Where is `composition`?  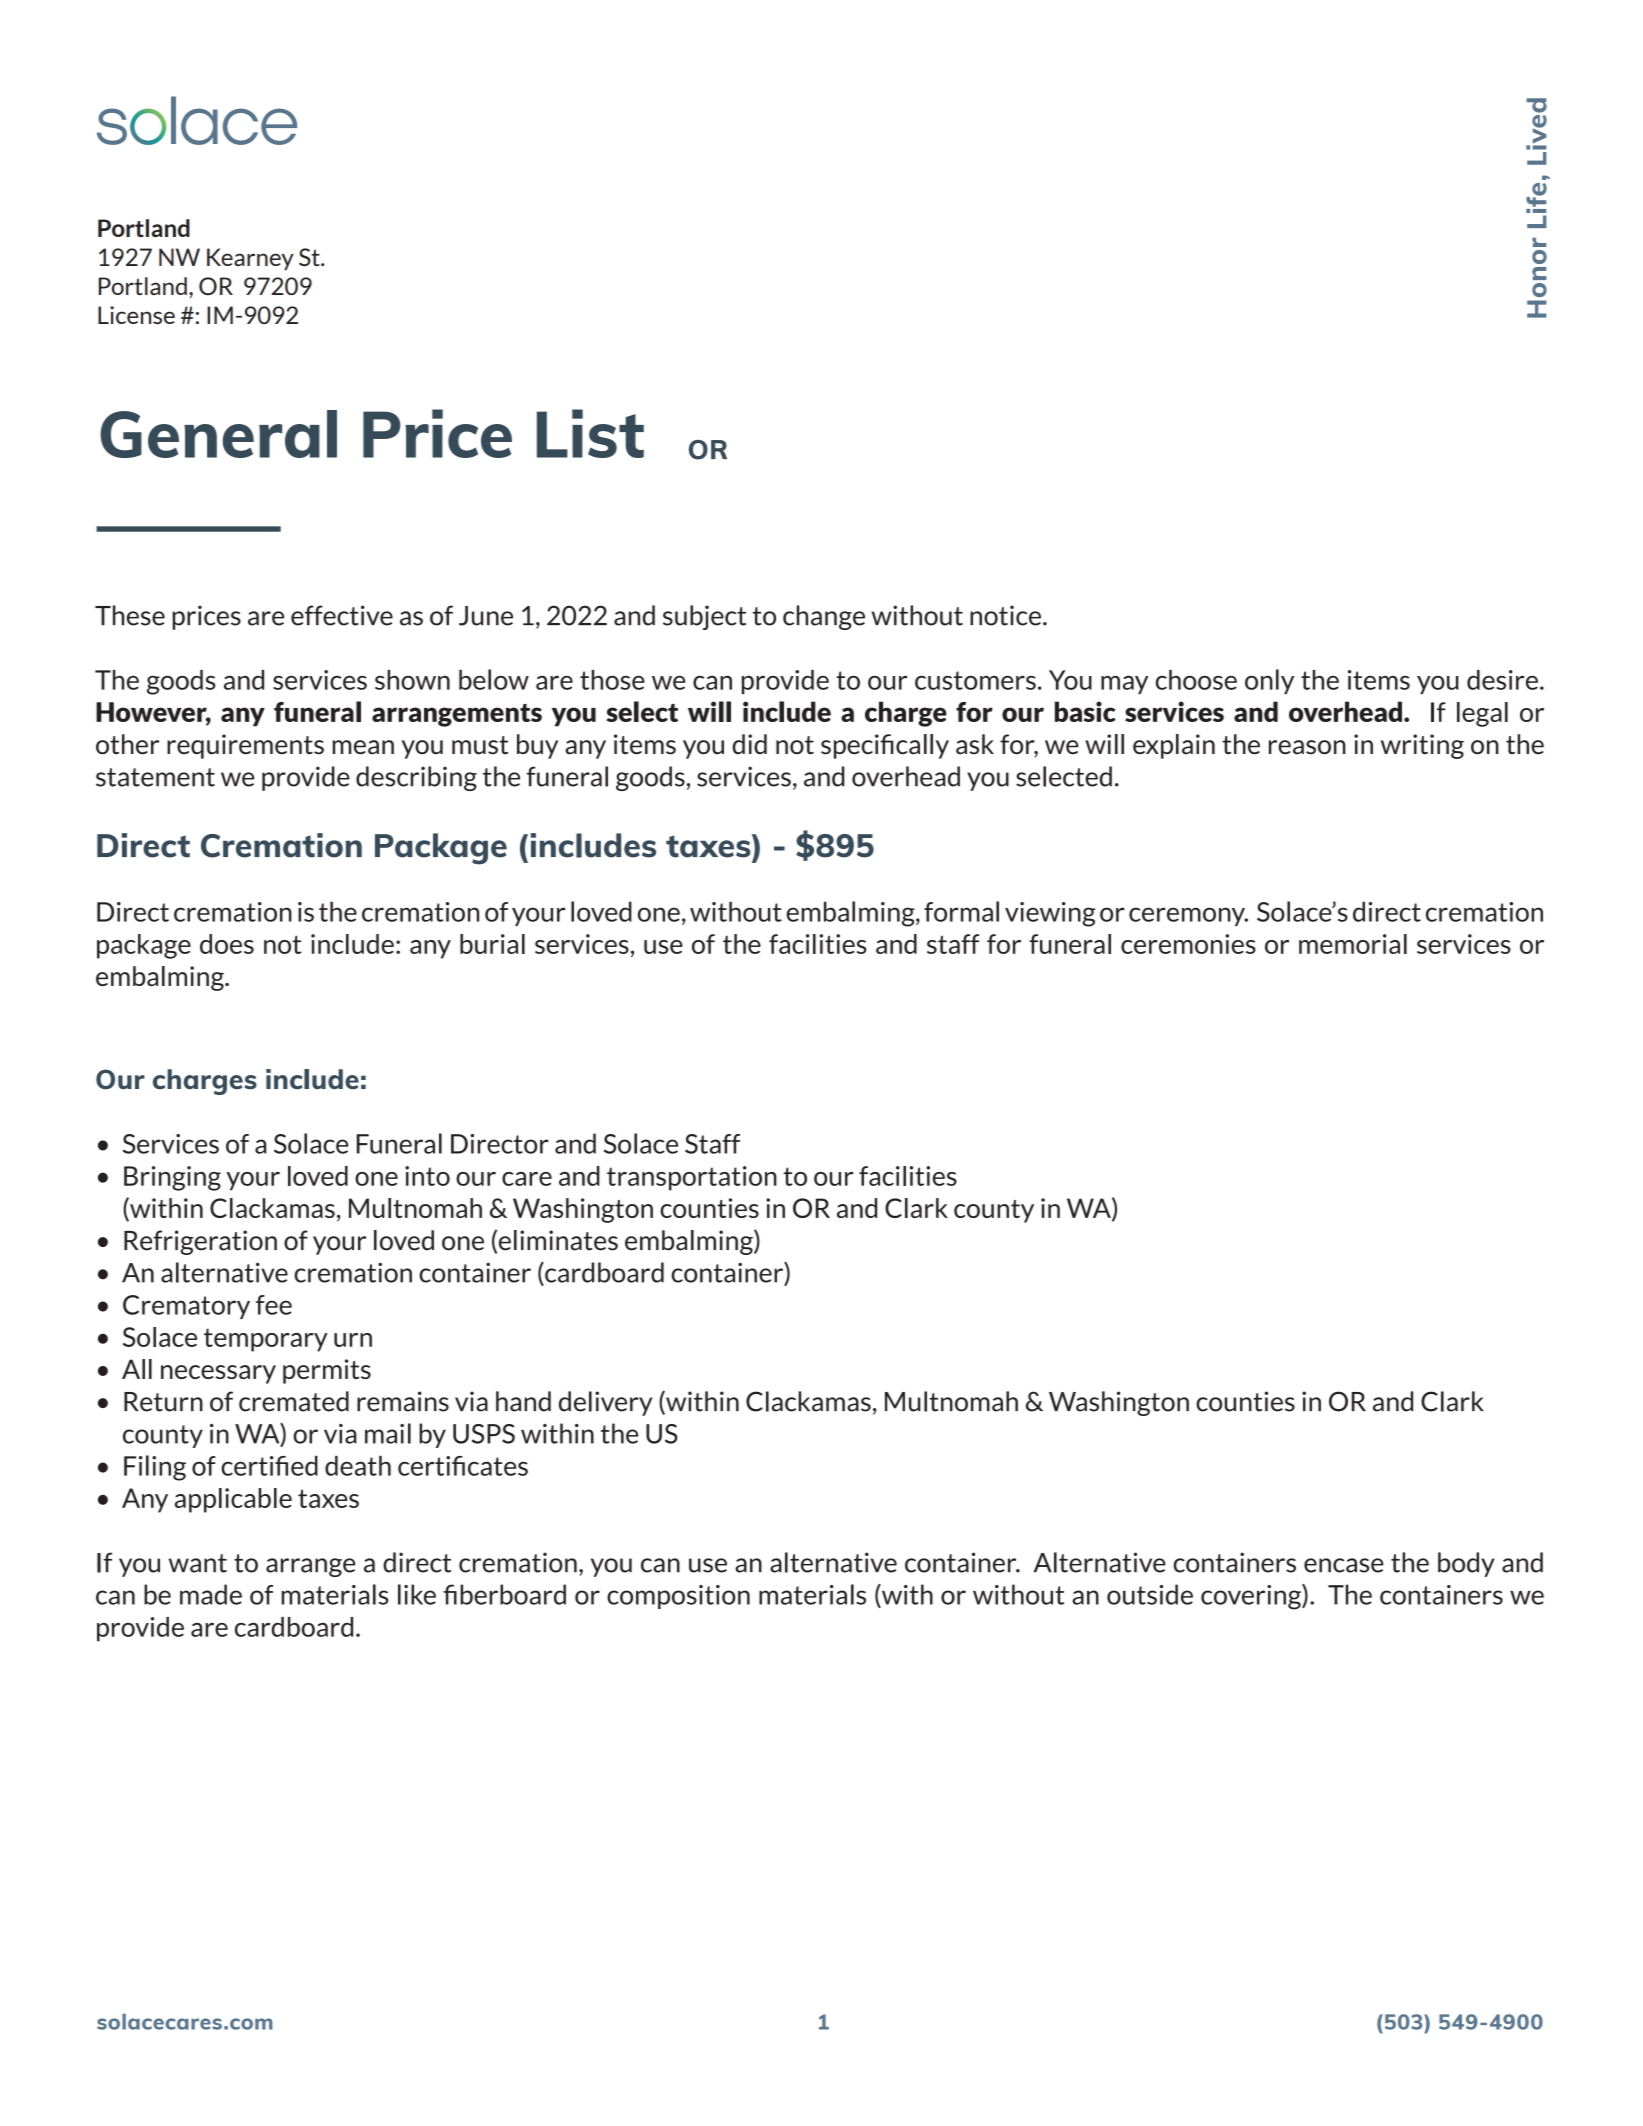
composition is located at coordinates (678, 1597).
